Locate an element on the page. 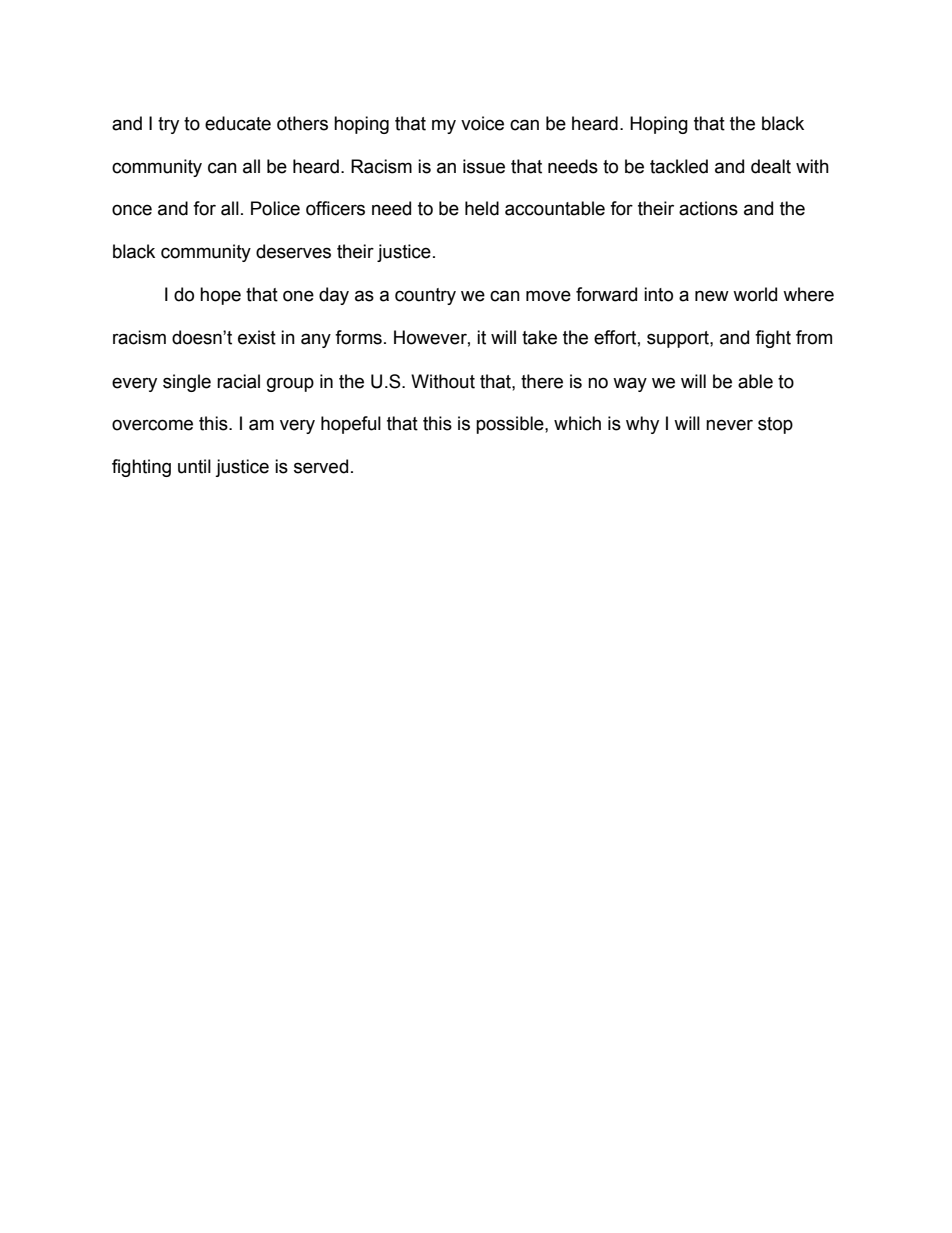 The image size is (952, 1233). there is located at coordinates (542, 381).
